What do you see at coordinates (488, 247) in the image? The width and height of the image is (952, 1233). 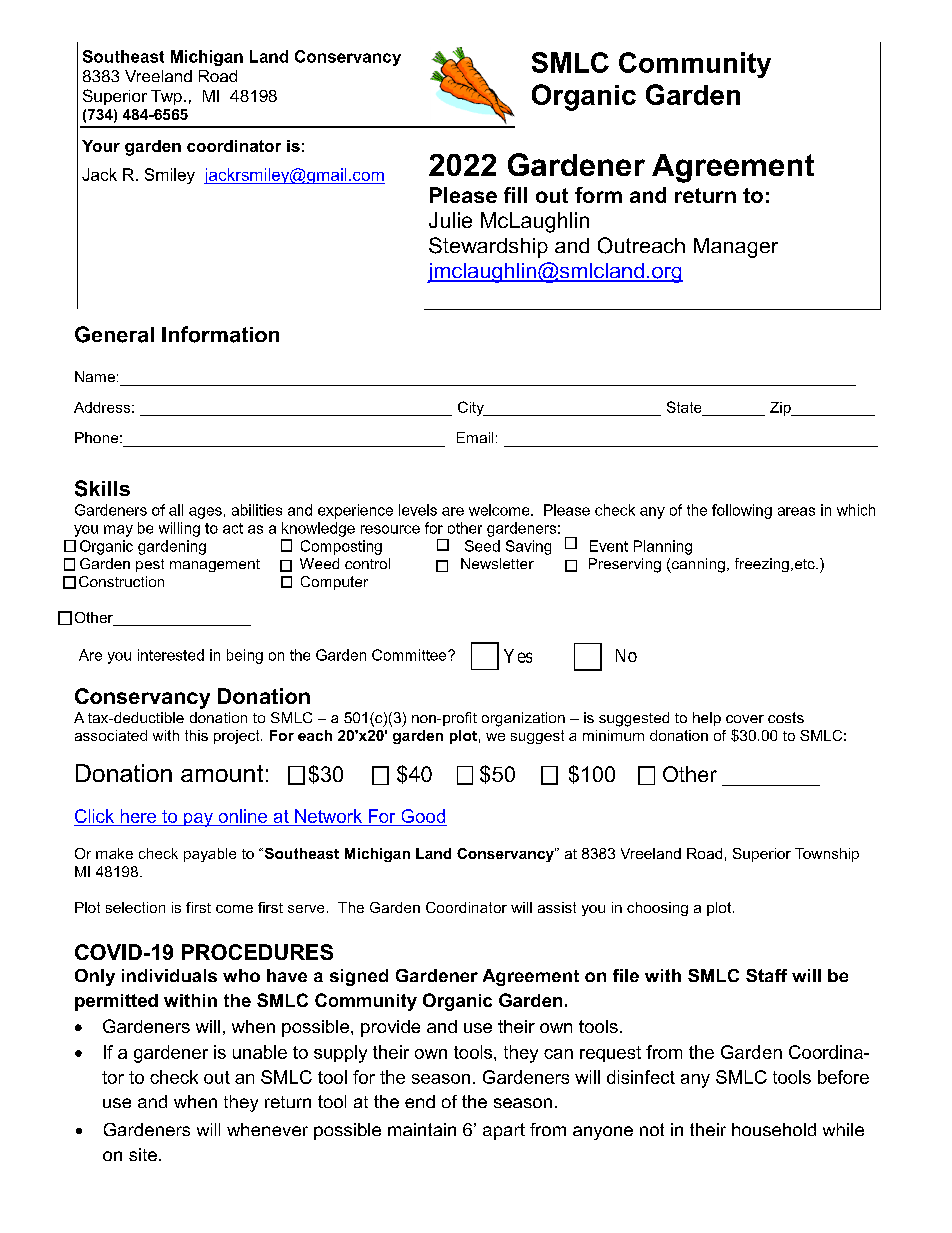 I see `Stewardship` at bounding box center [488, 247].
